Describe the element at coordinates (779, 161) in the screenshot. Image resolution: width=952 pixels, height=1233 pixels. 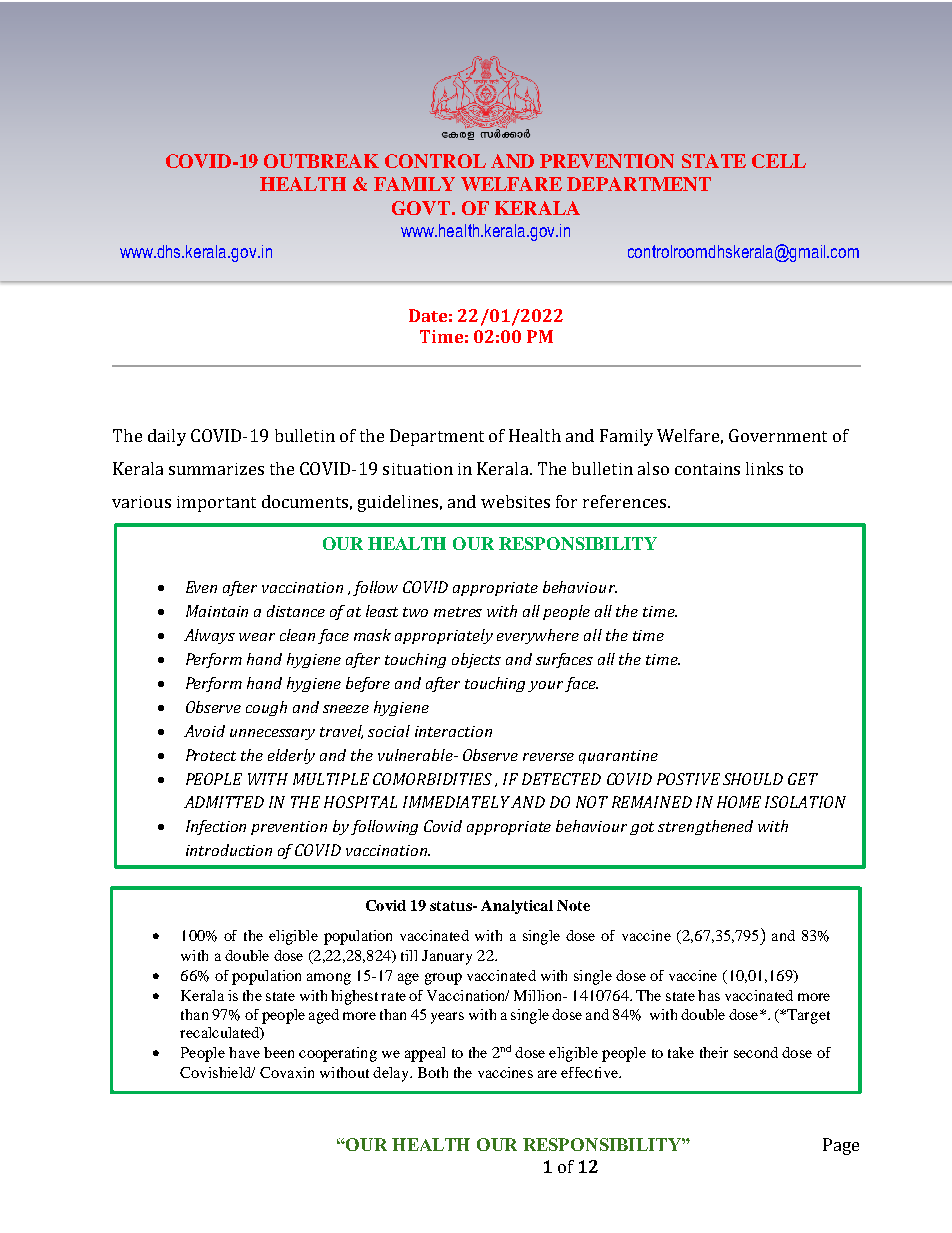
I see `CELL` at that location.
